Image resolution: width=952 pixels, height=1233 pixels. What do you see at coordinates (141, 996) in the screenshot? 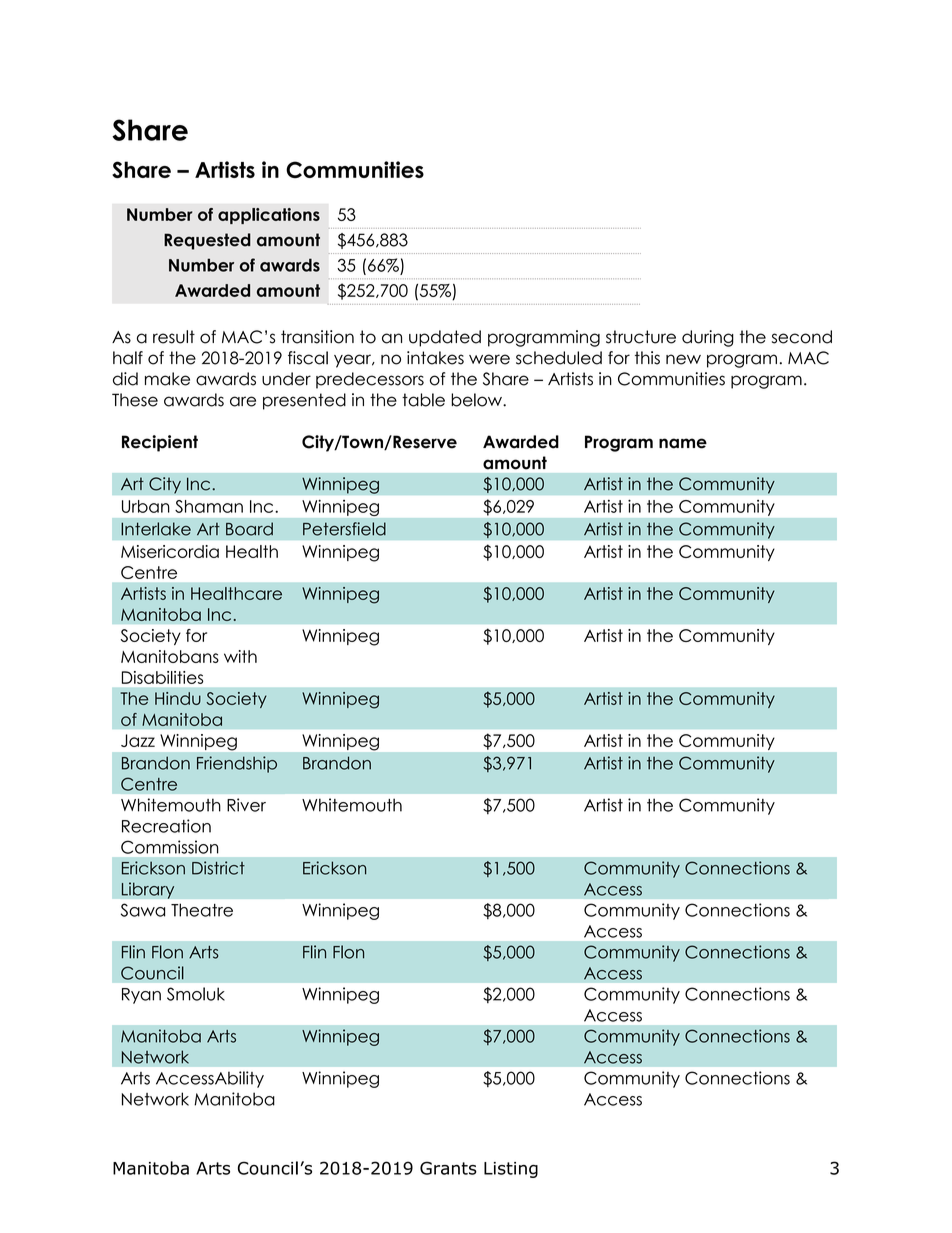
I see `Ryan` at bounding box center [141, 996].
